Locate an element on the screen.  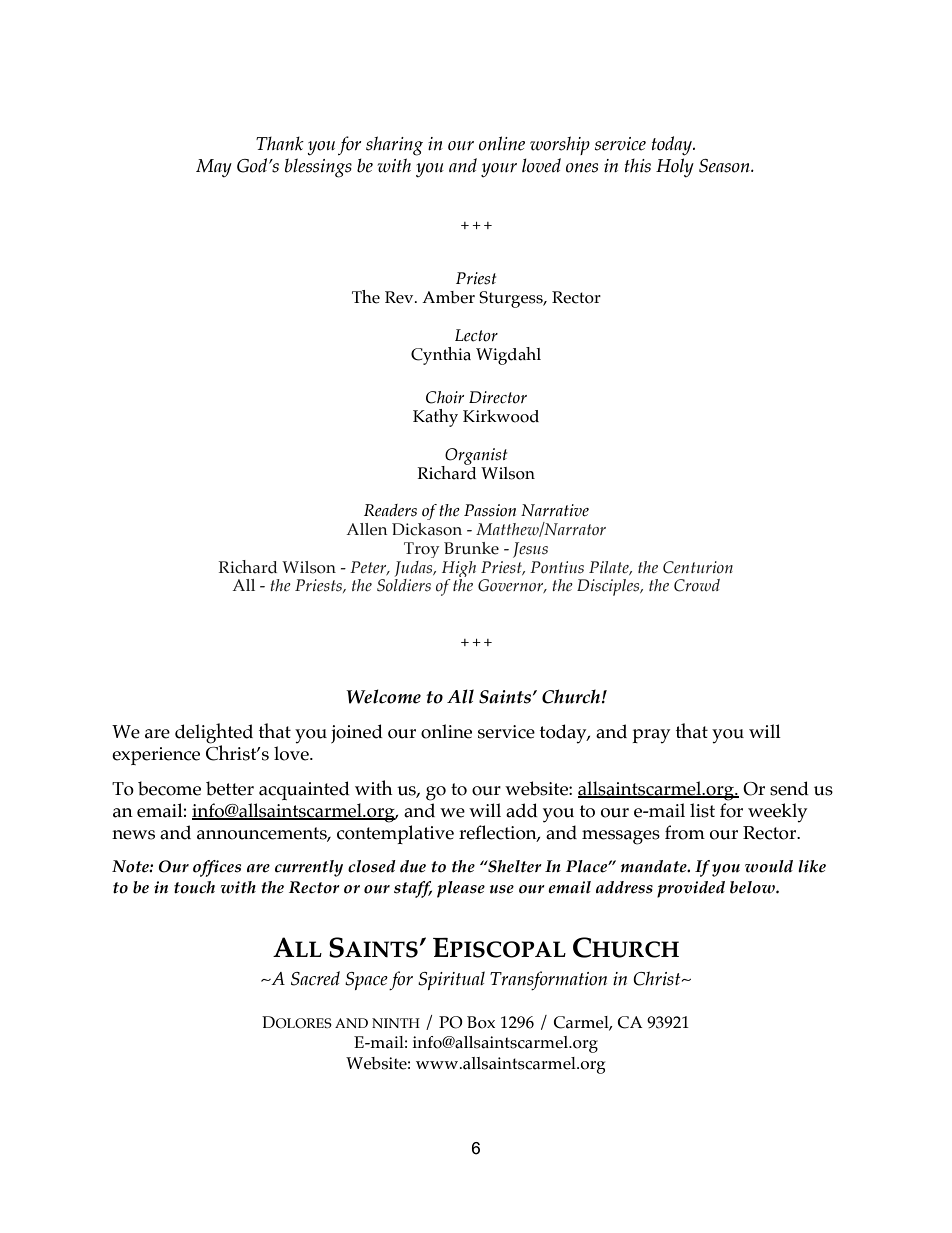
Crowd is located at coordinates (697, 585).
